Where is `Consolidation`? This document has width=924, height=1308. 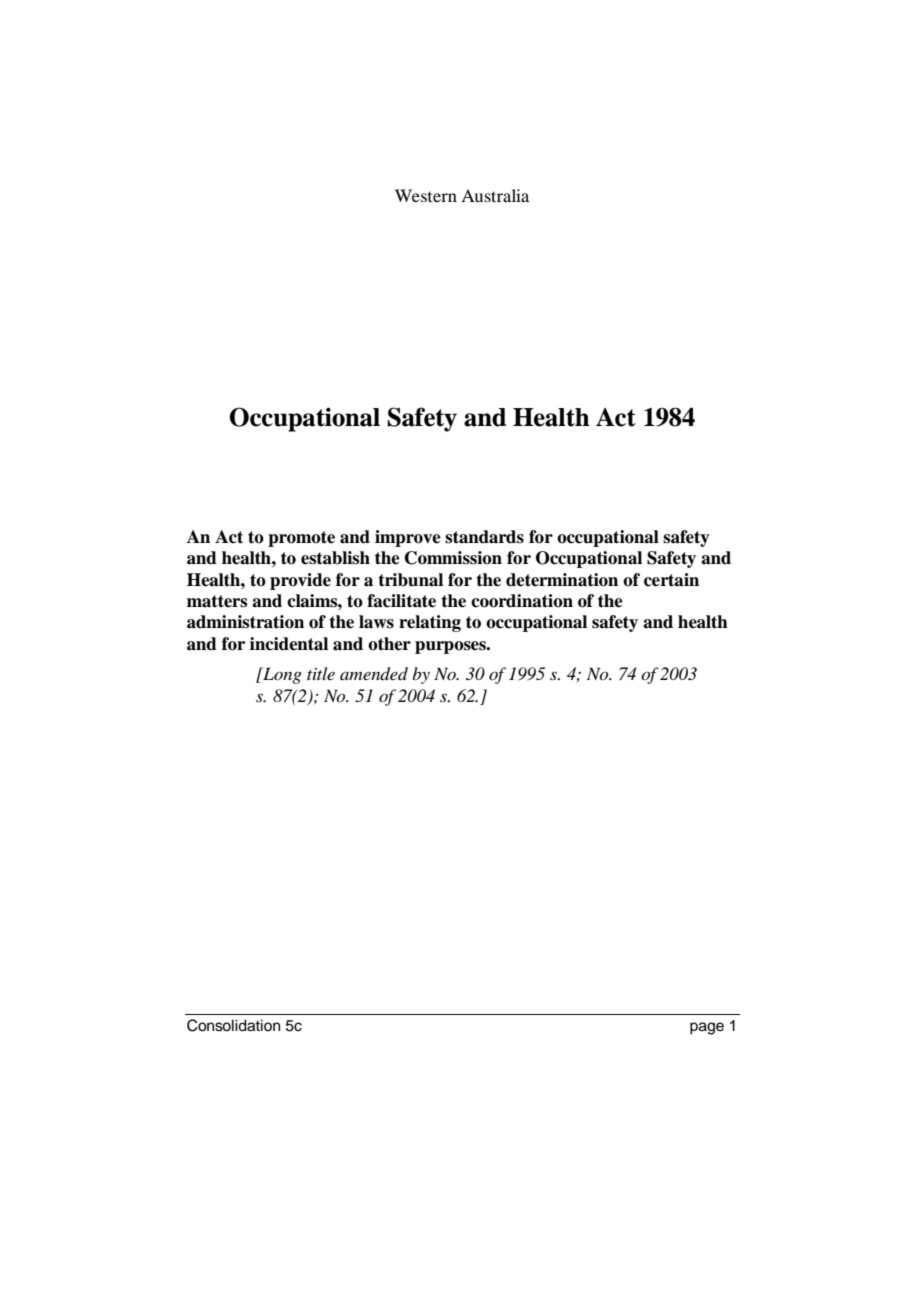
Consolidation is located at coordinates (233, 1025).
